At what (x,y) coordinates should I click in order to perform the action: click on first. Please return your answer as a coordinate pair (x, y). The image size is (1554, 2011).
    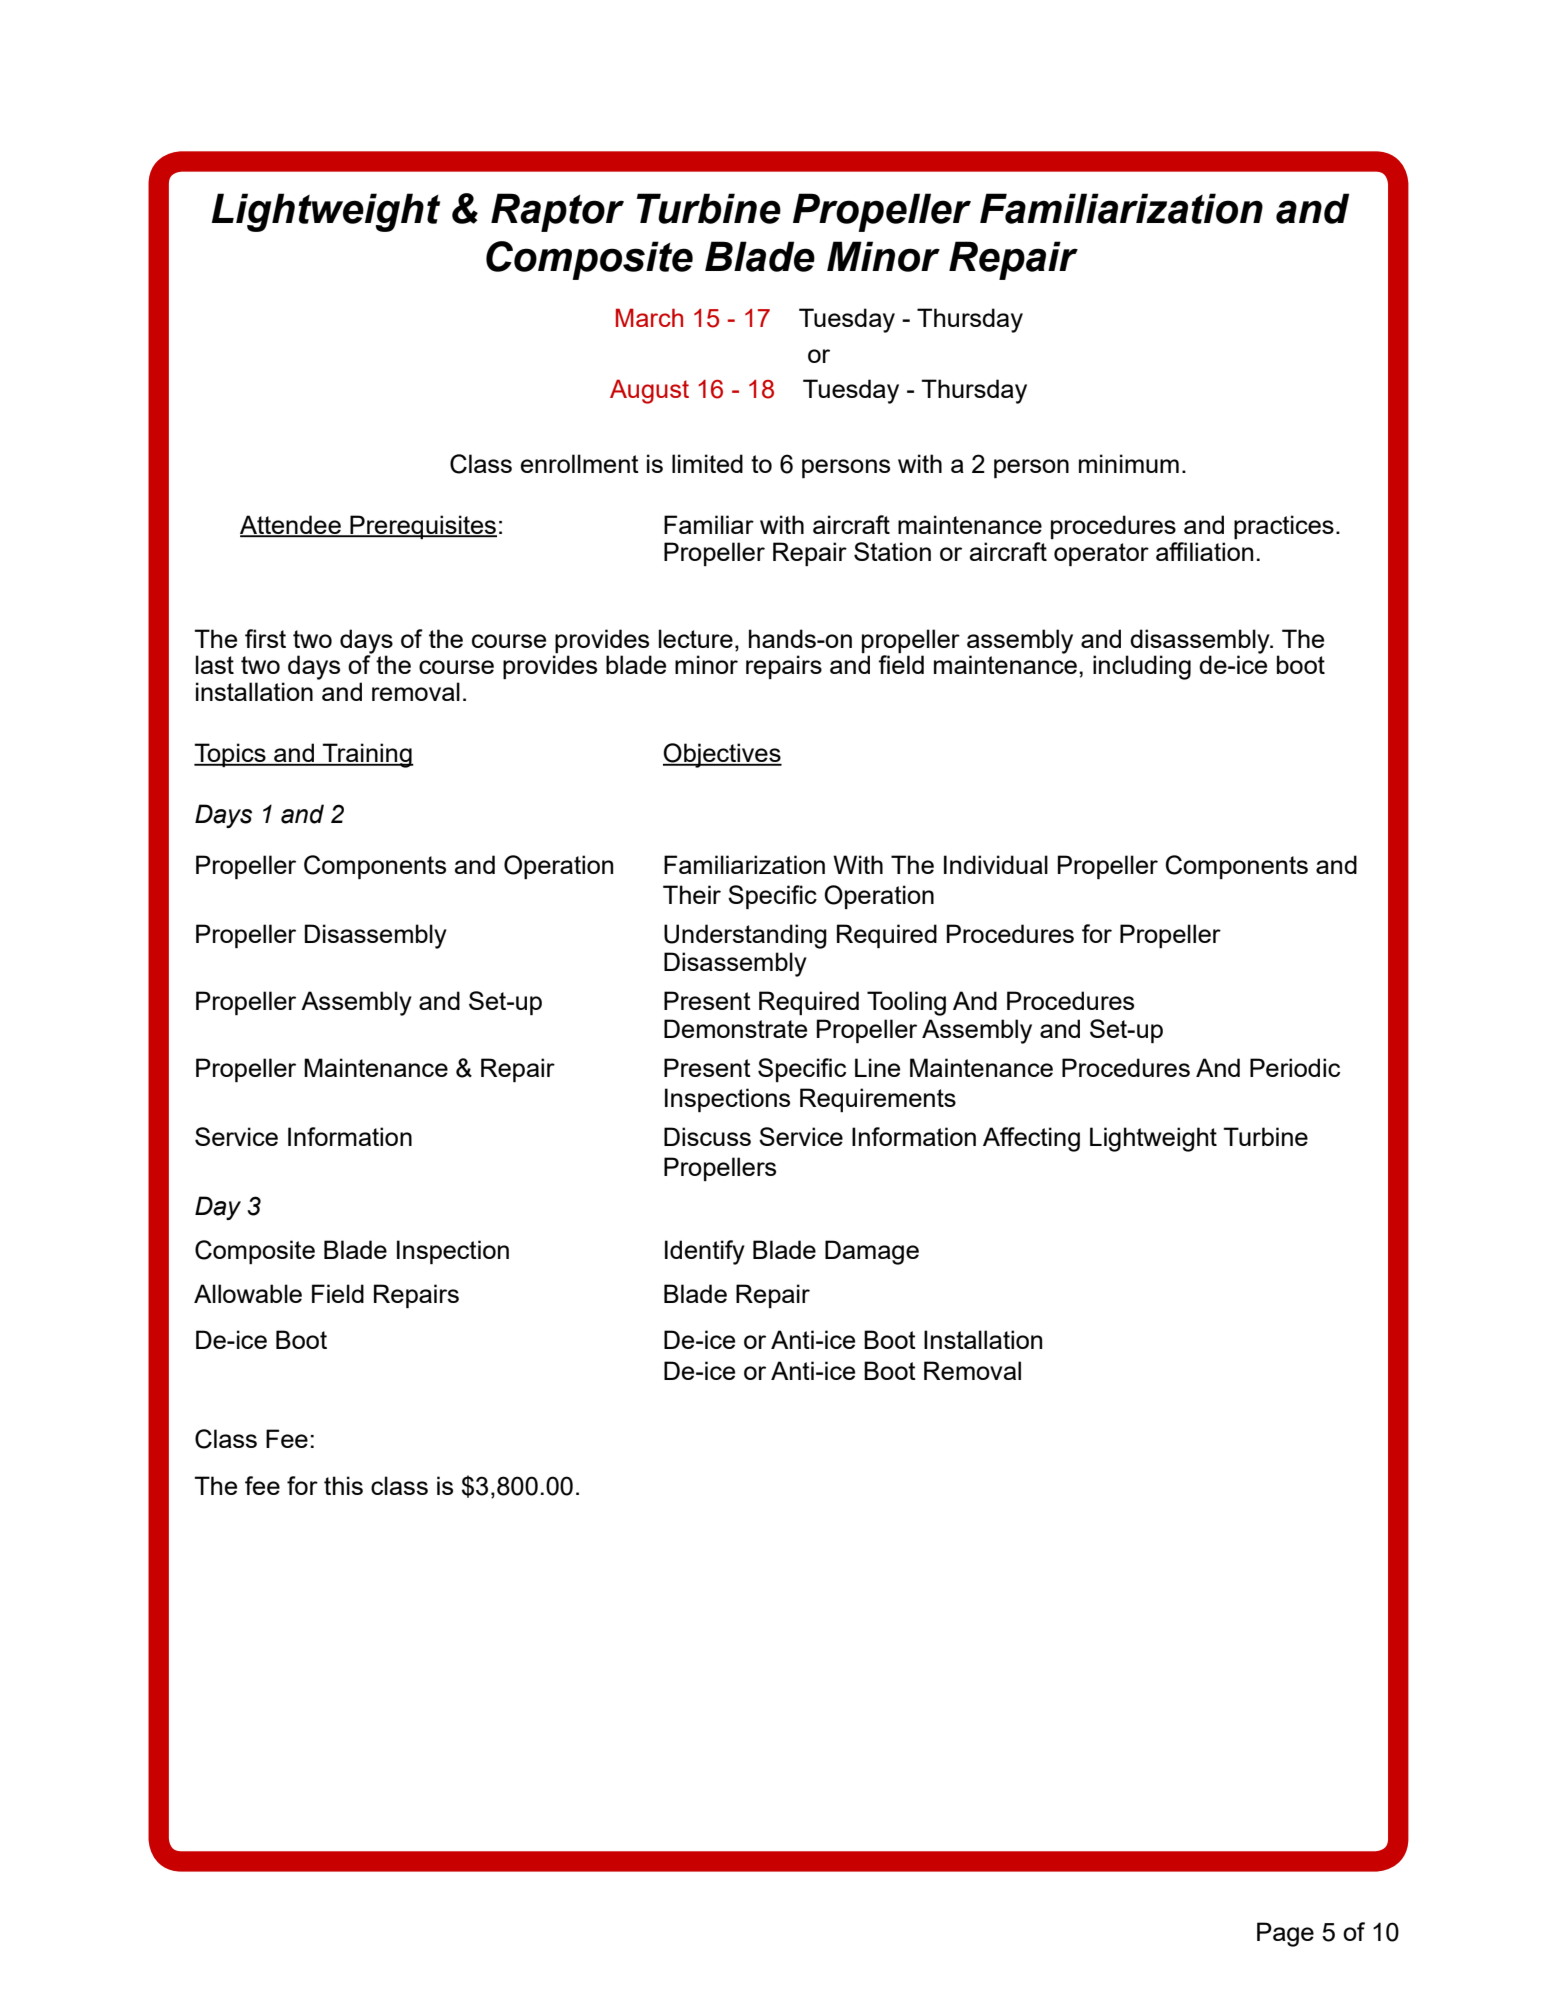
    Looking at the image, I should click on (265, 638).
